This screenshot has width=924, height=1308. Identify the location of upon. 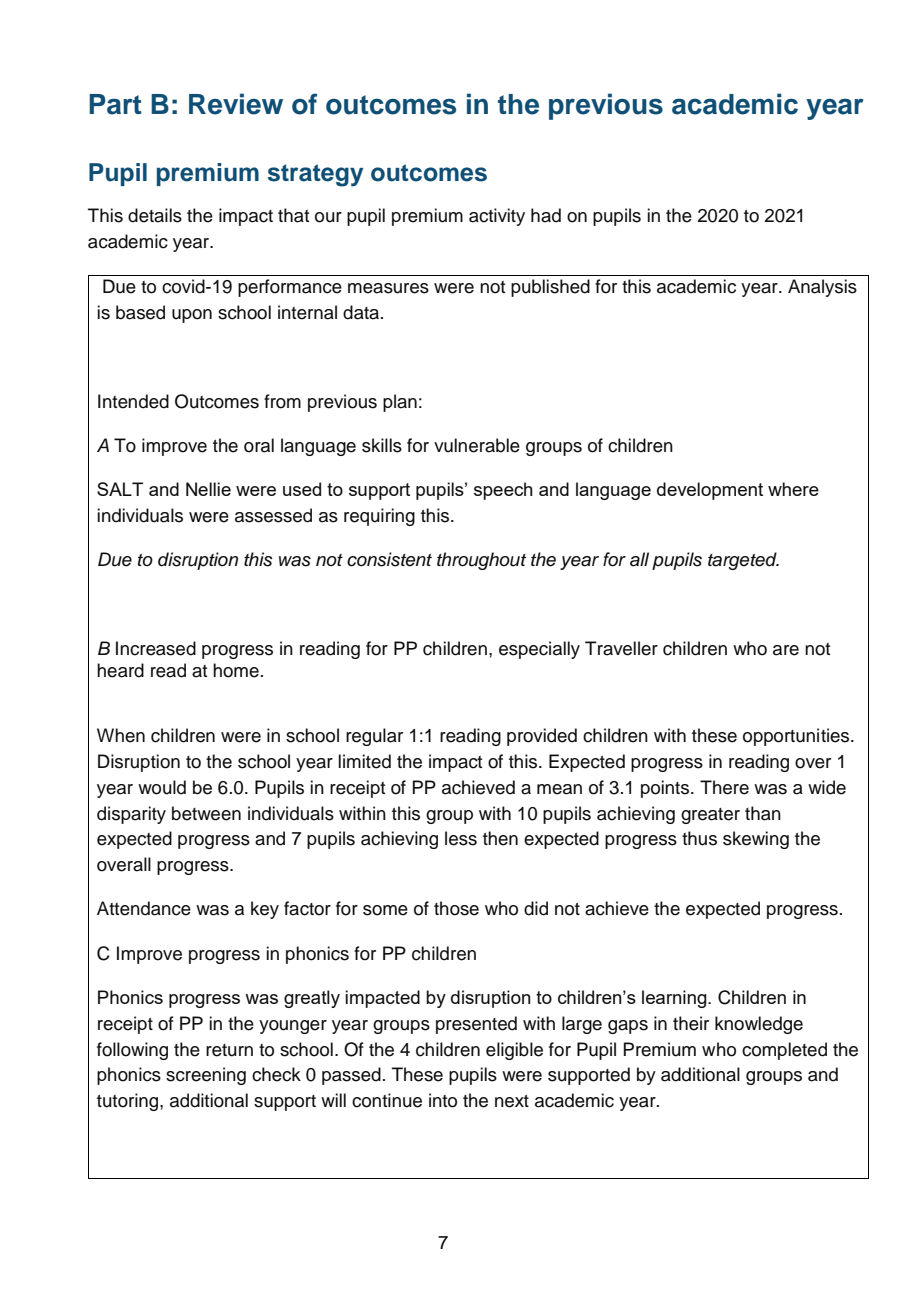
(192, 316).
